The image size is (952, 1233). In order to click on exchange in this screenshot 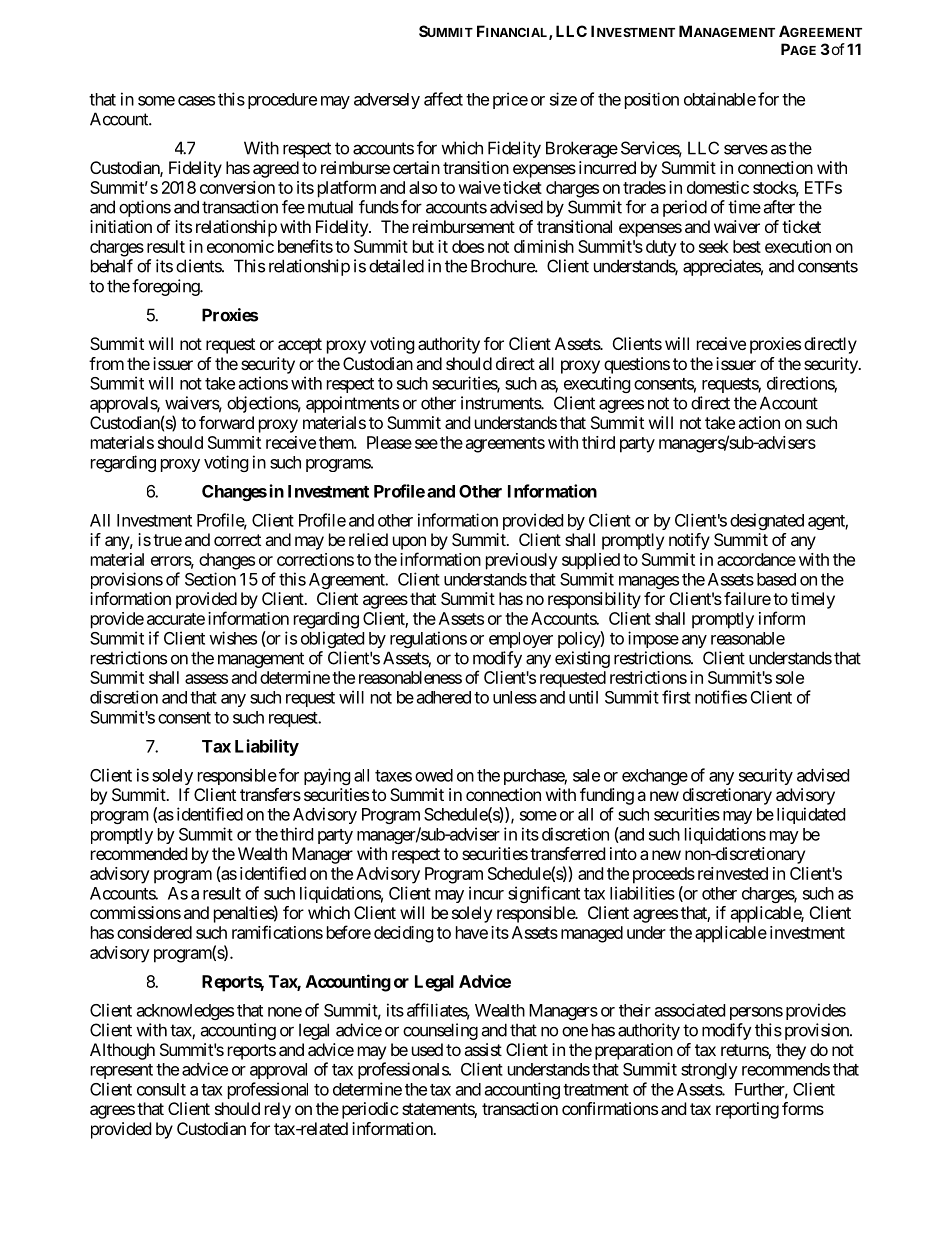, I will do `click(655, 777)`.
